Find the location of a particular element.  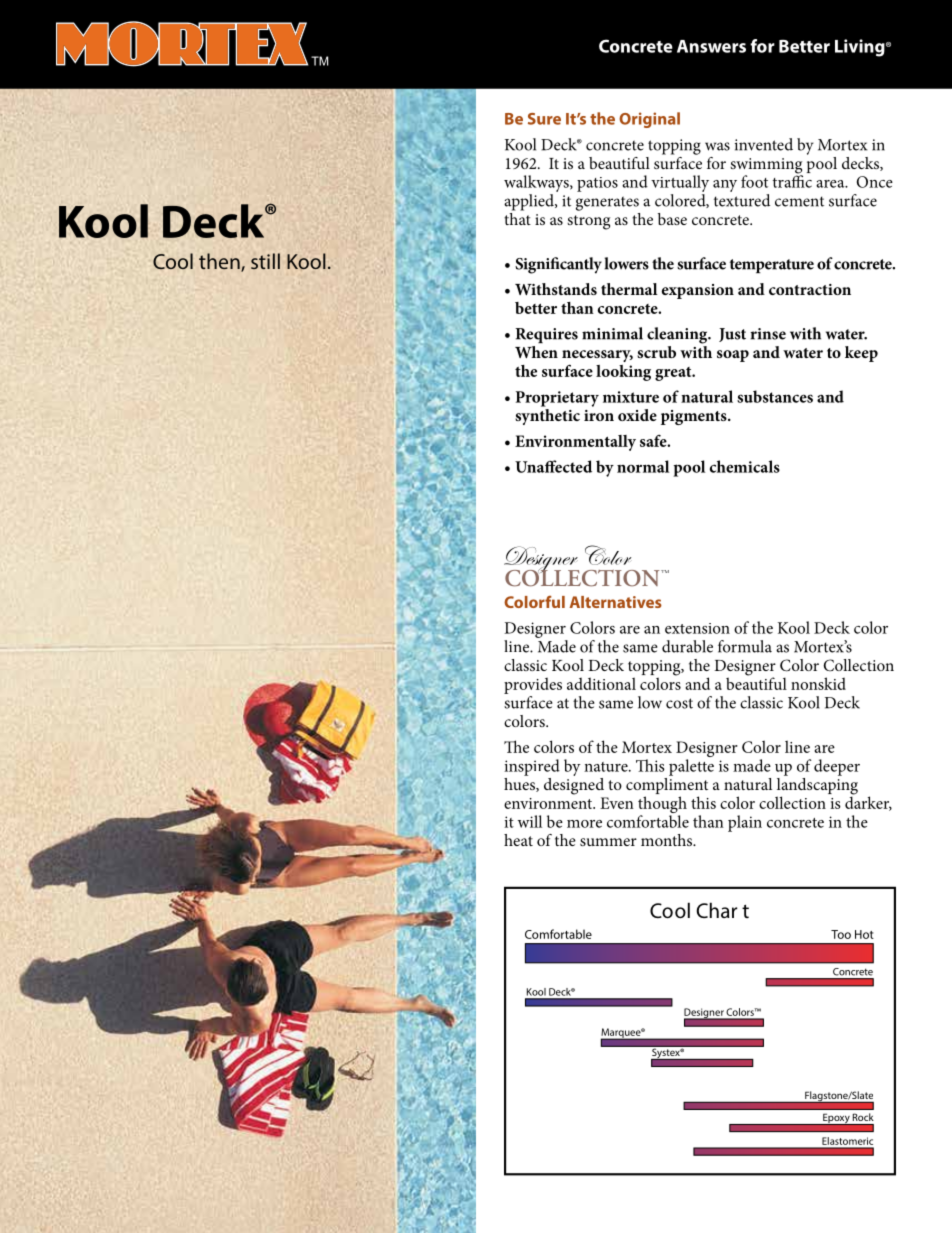

summer is located at coordinates (608, 842).
